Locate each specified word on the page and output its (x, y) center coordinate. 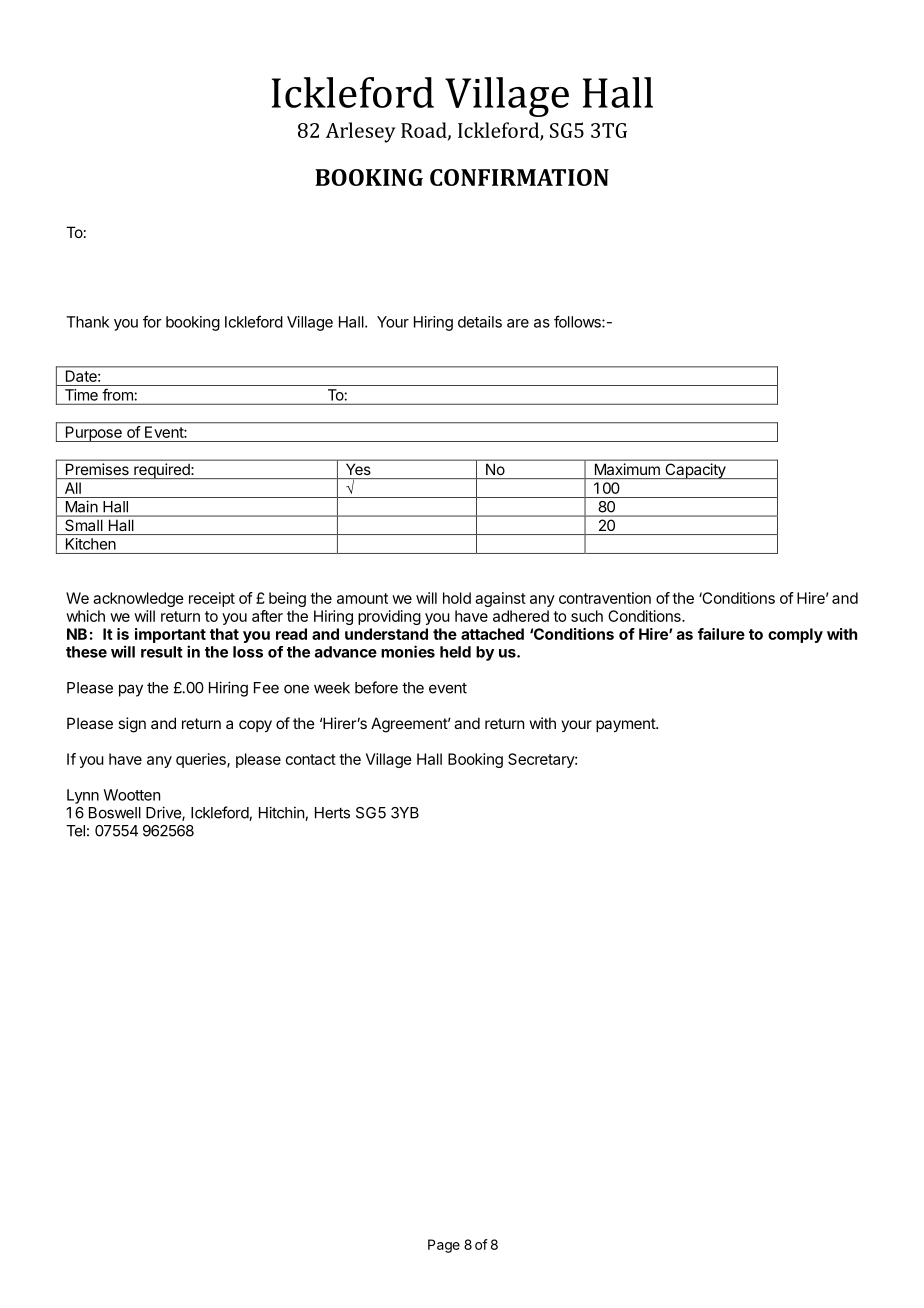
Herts (332, 813)
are (518, 323)
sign (132, 725)
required (162, 471)
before (376, 687)
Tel (75, 831)
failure (721, 634)
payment (626, 725)
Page (444, 1246)
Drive (164, 813)
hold (457, 598)
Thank (87, 322)
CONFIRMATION (519, 177)
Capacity (695, 471)
